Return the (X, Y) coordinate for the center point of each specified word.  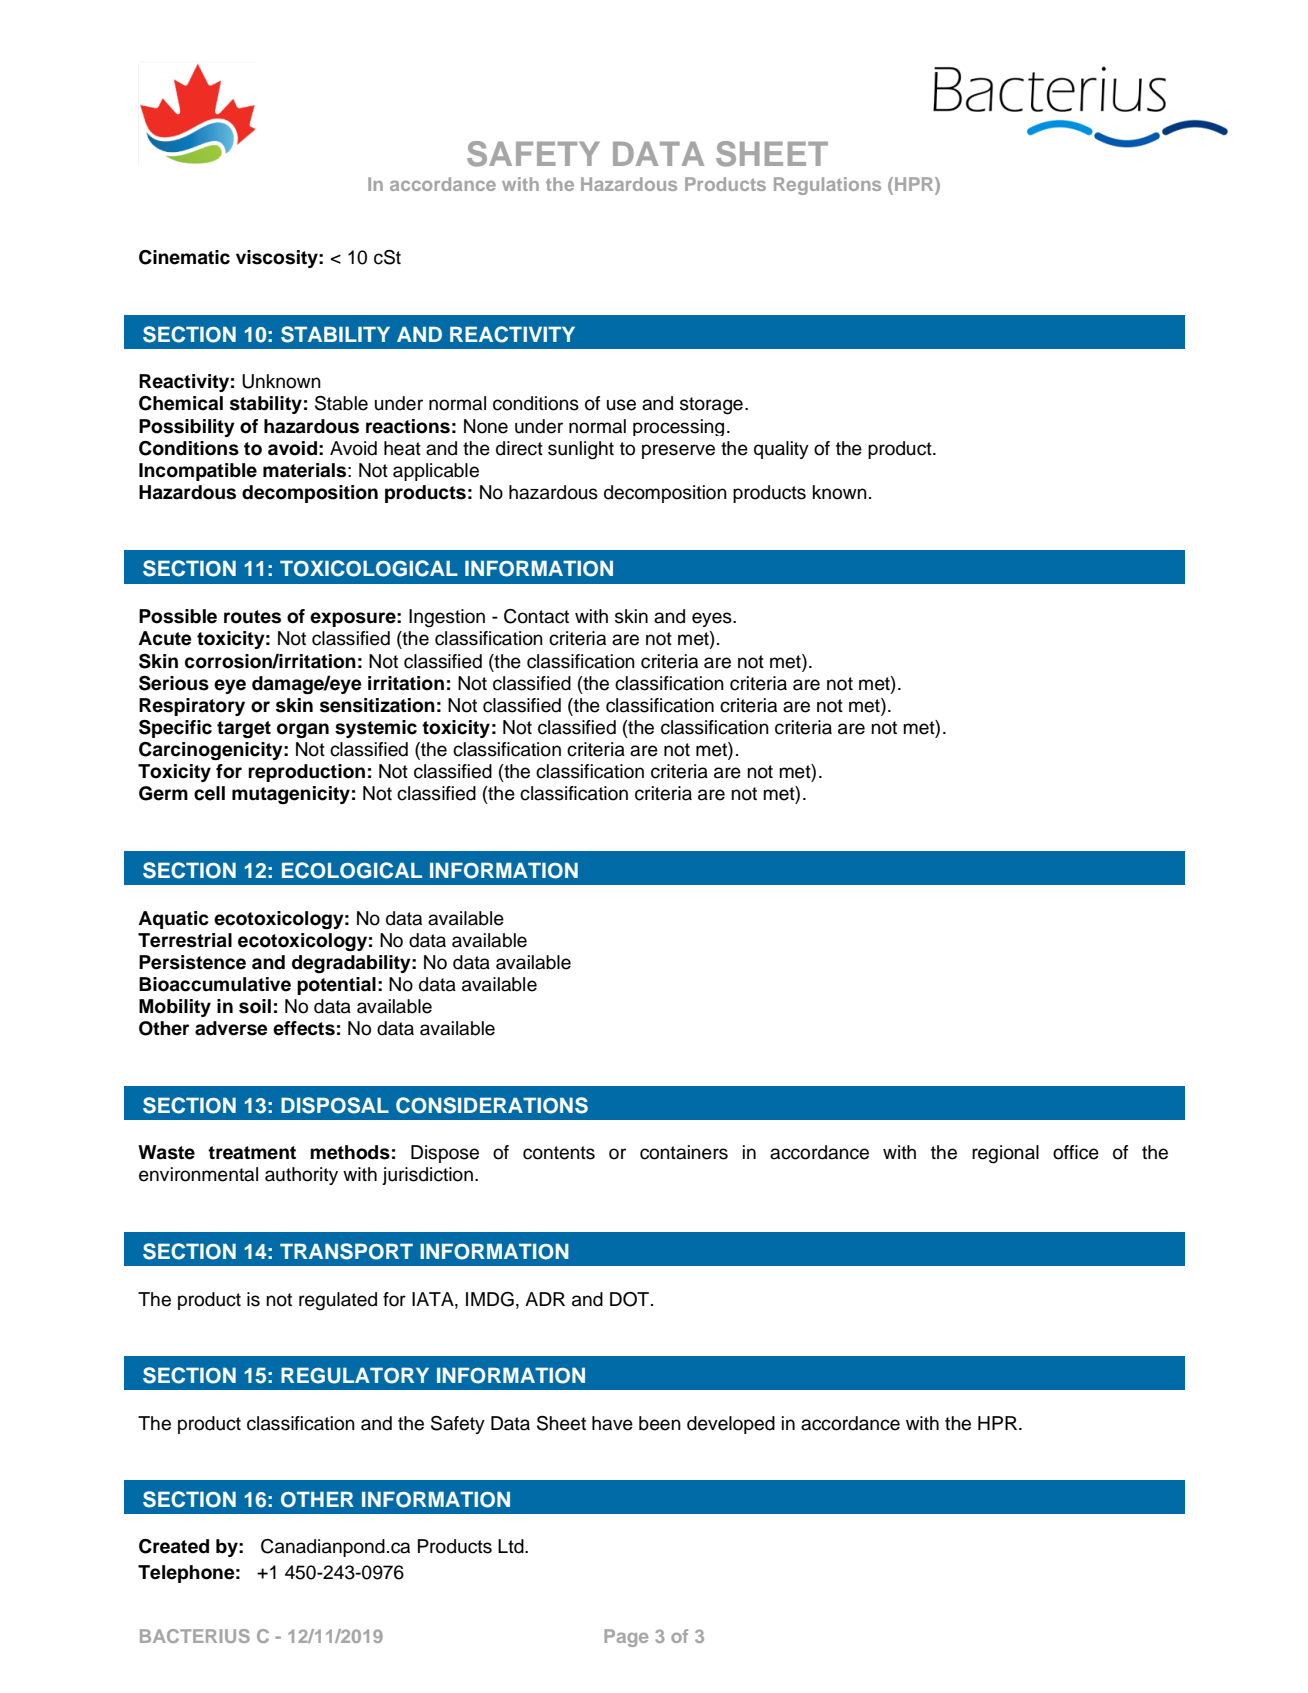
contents (559, 1153)
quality (781, 450)
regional (1005, 1154)
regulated (338, 1301)
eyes (713, 619)
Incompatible (198, 472)
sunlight (581, 450)
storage (711, 406)
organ (303, 730)
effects (304, 1028)
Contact (536, 616)
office (1076, 1152)
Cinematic (184, 257)
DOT (631, 1299)
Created (174, 1546)
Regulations (827, 186)
